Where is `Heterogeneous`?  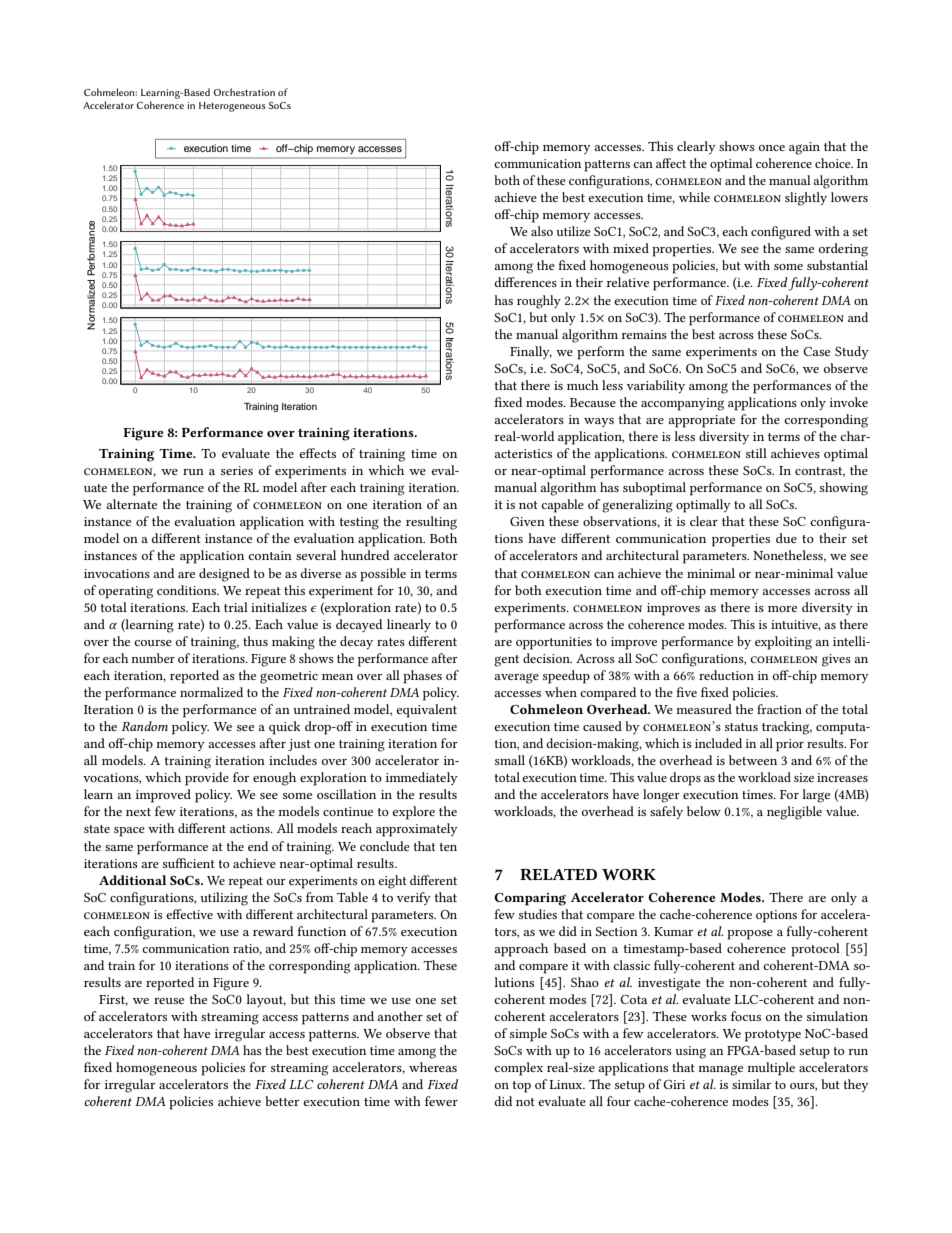 Heterogeneous is located at coordinates (232, 107).
